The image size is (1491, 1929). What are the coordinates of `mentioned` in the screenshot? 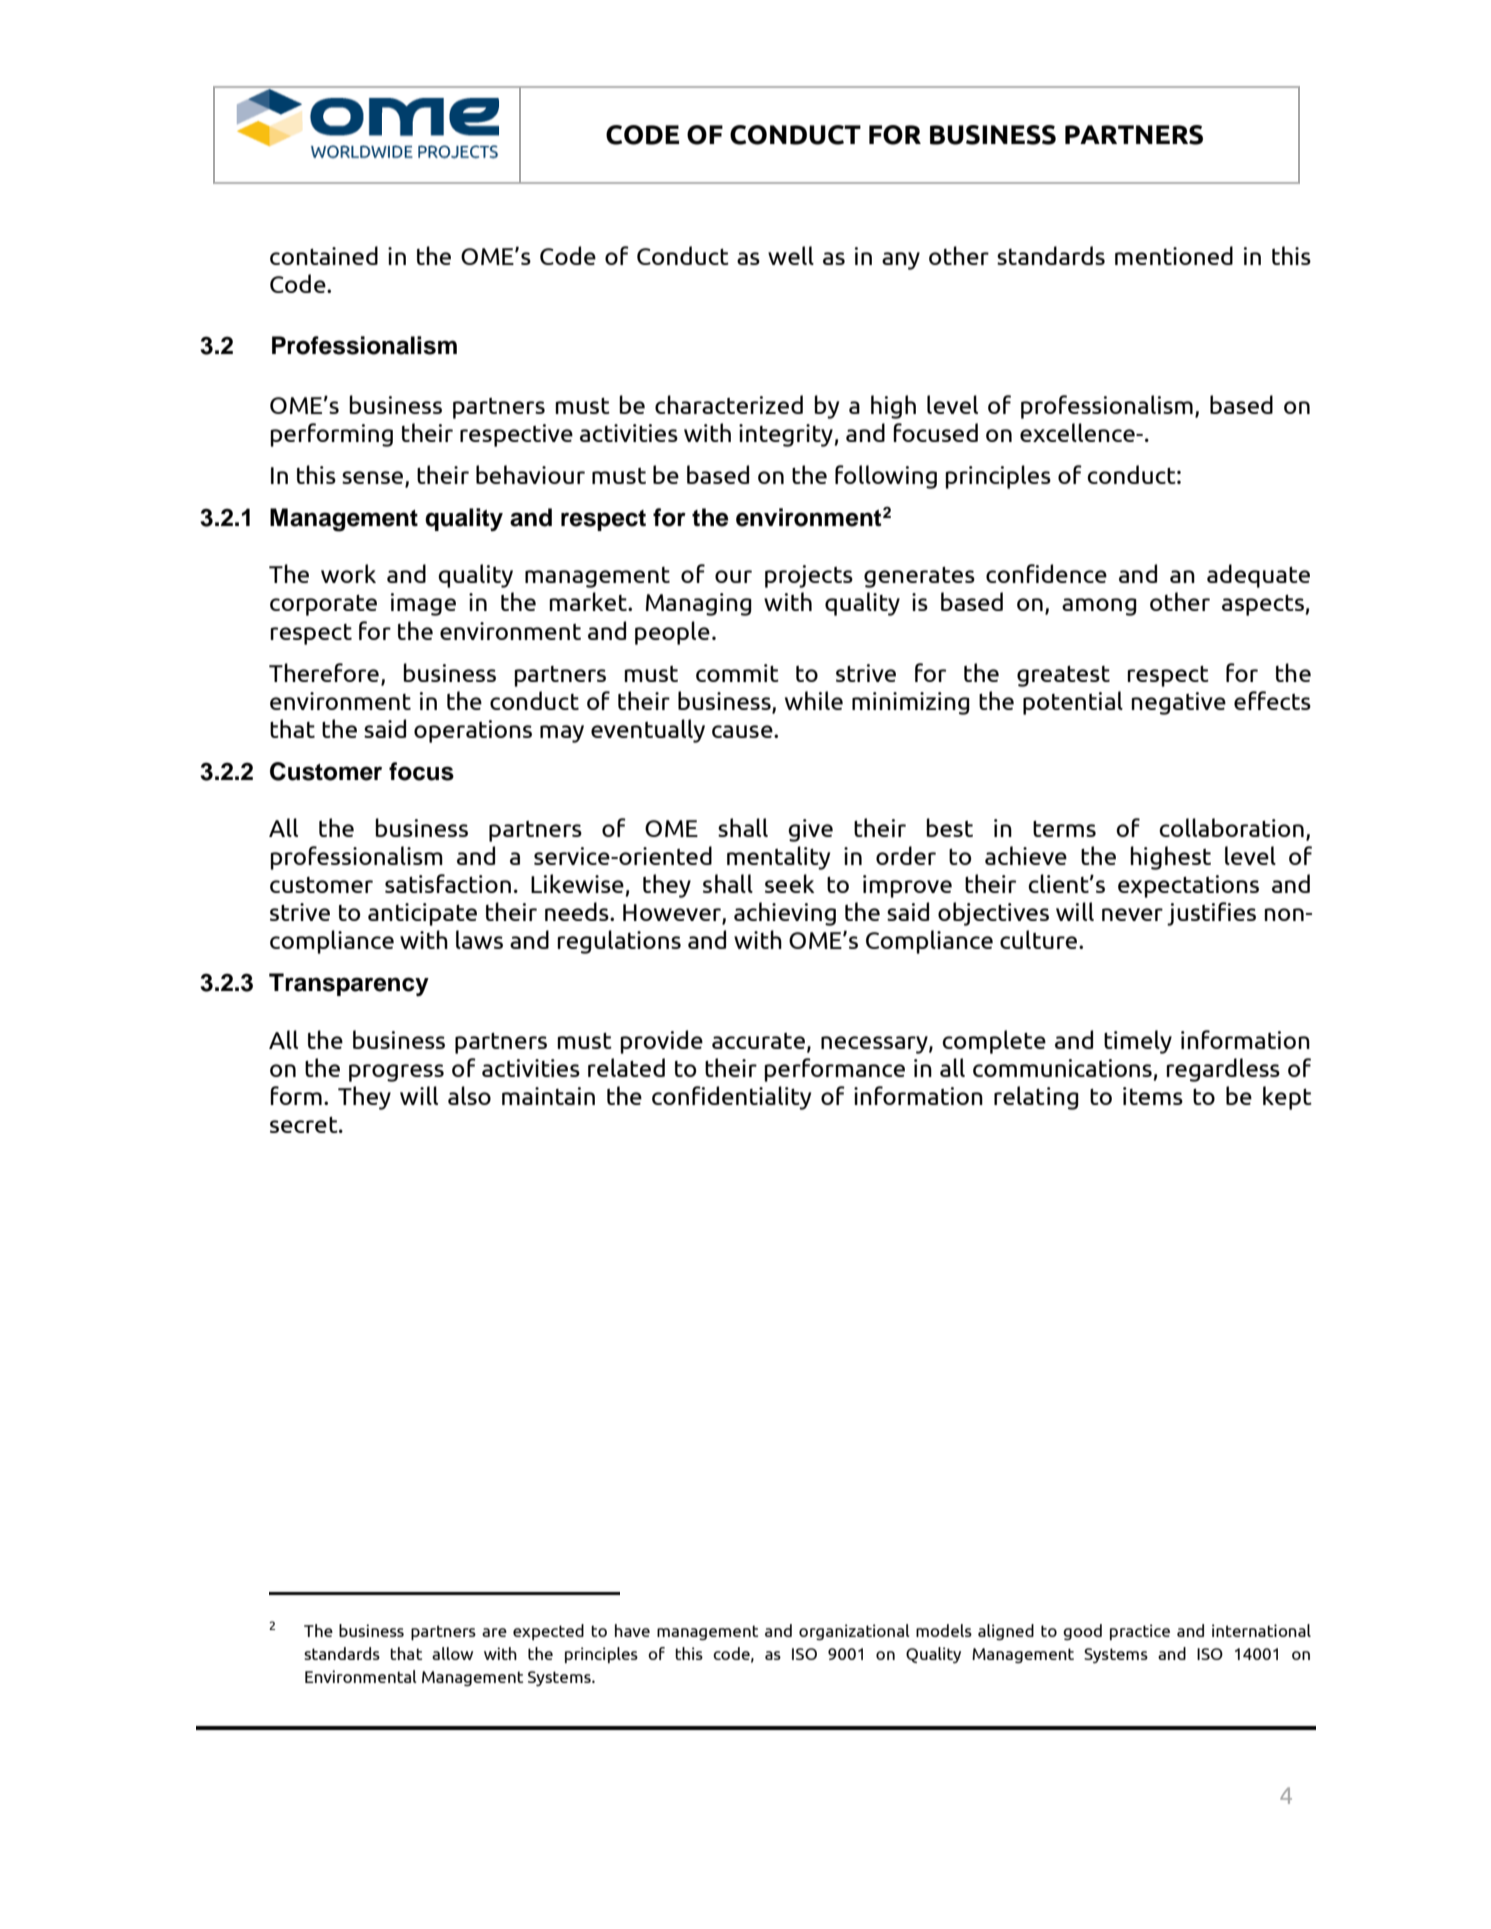 It's located at (1174, 255).
